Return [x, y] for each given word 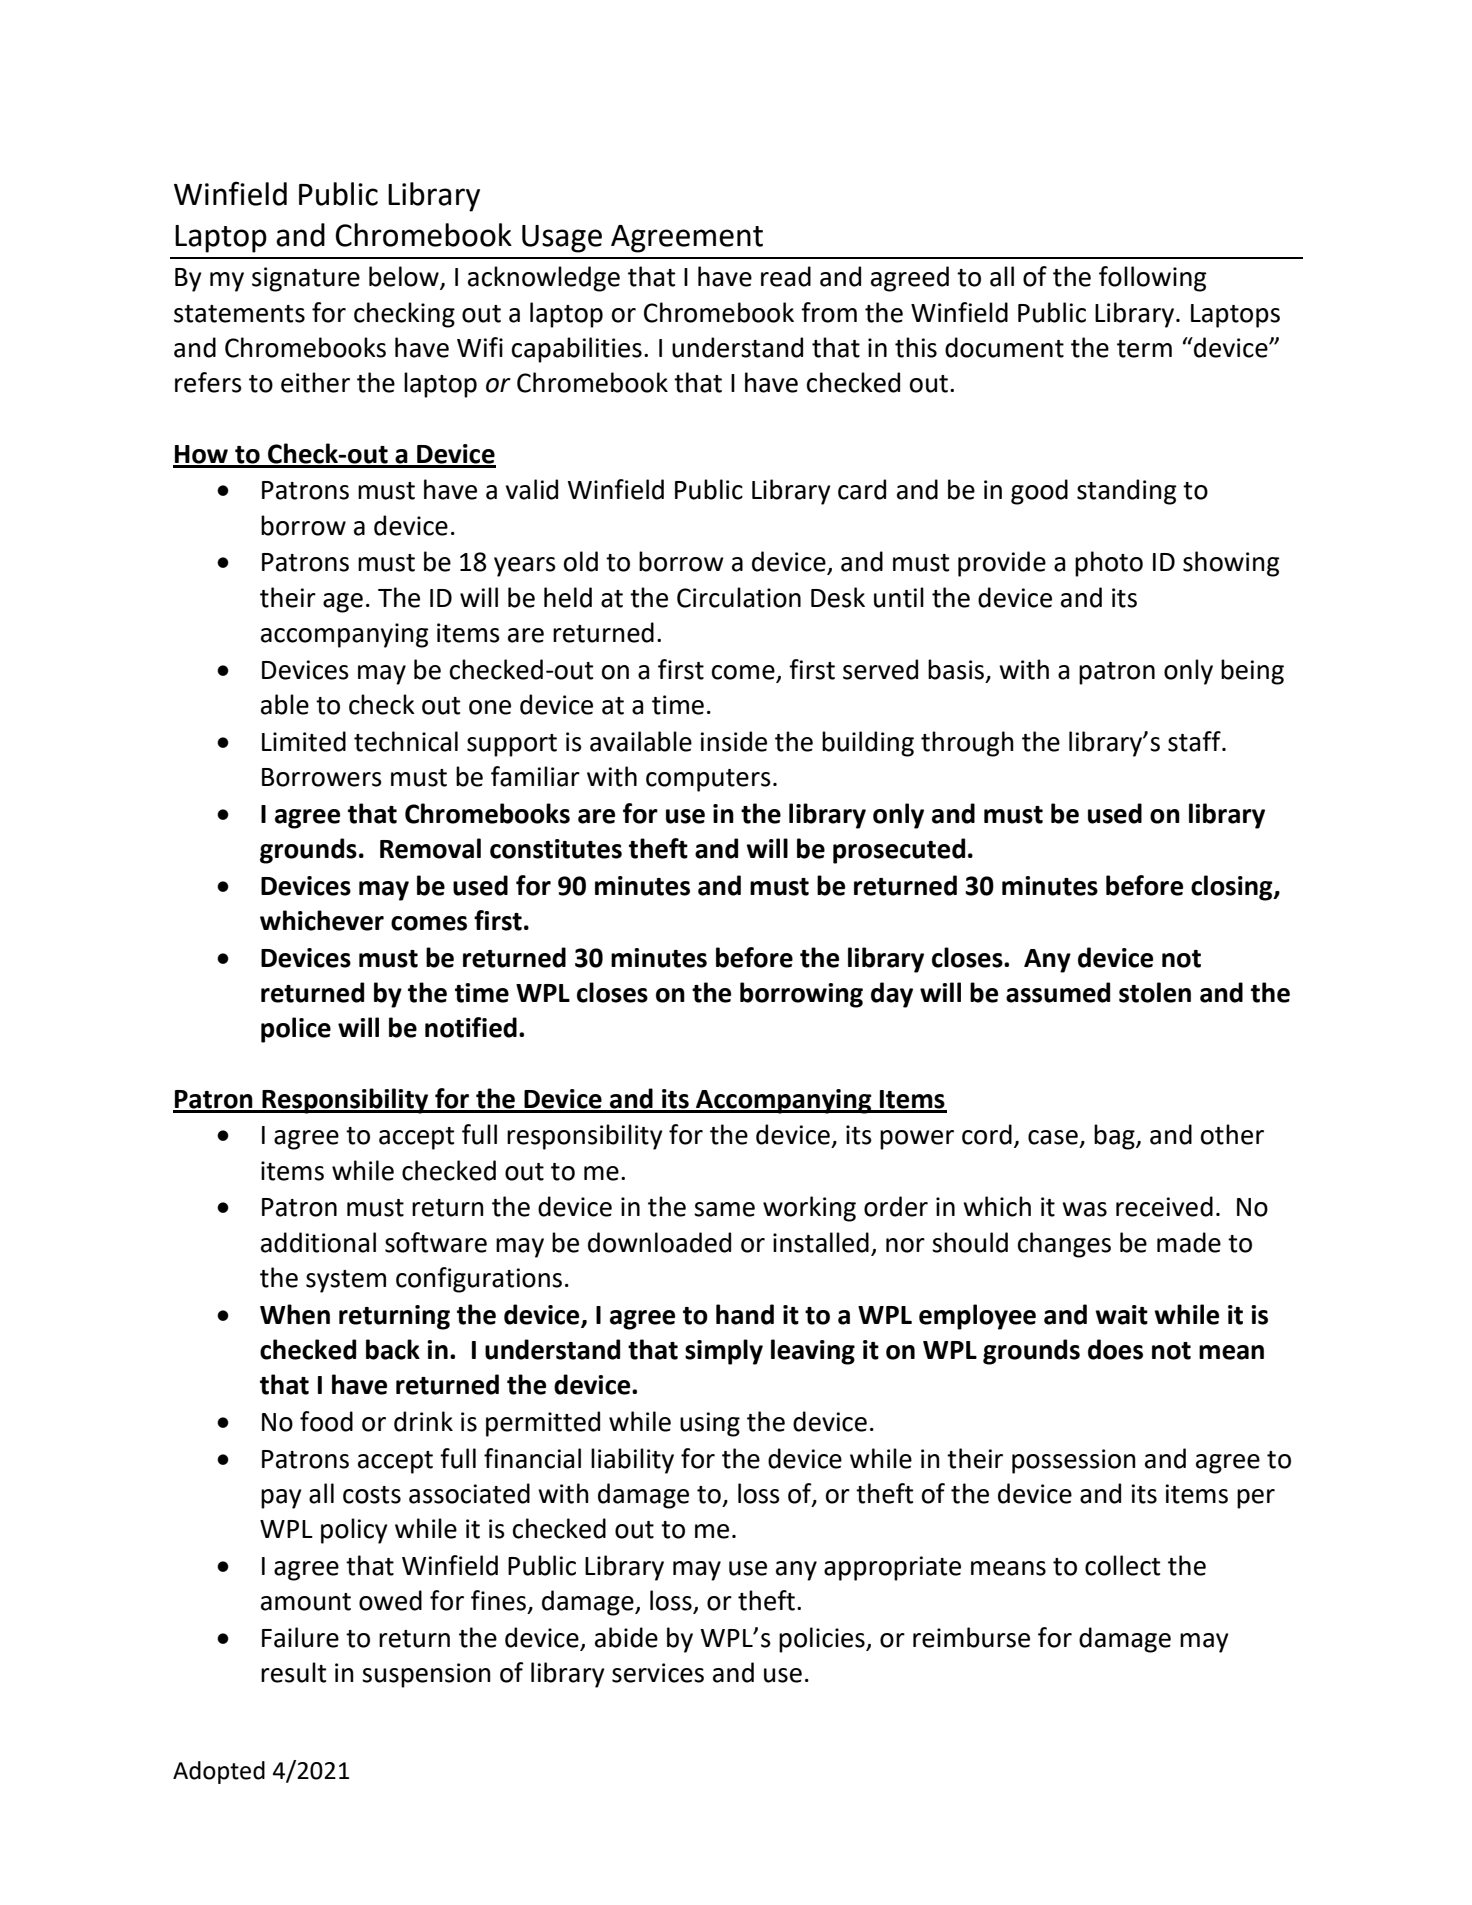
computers [708, 780]
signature [306, 279]
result [293, 1672]
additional [318, 1242]
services [658, 1673]
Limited [304, 741]
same [724, 1209]
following [1152, 279]
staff [1195, 741]
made [1189, 1242]
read [786, 276]
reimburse [971, 1637]
